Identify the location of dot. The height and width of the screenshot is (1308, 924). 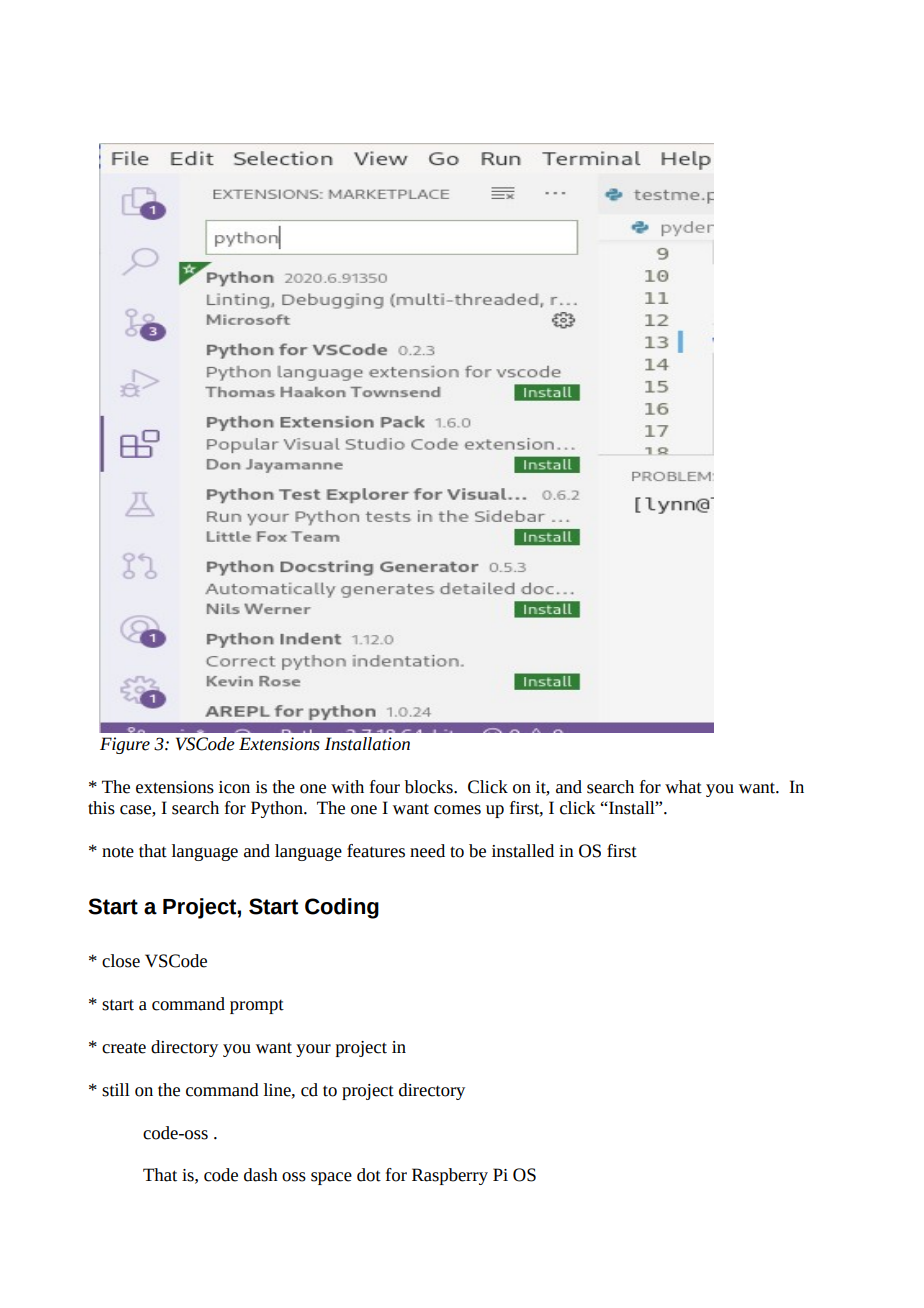
(369, 1175).
